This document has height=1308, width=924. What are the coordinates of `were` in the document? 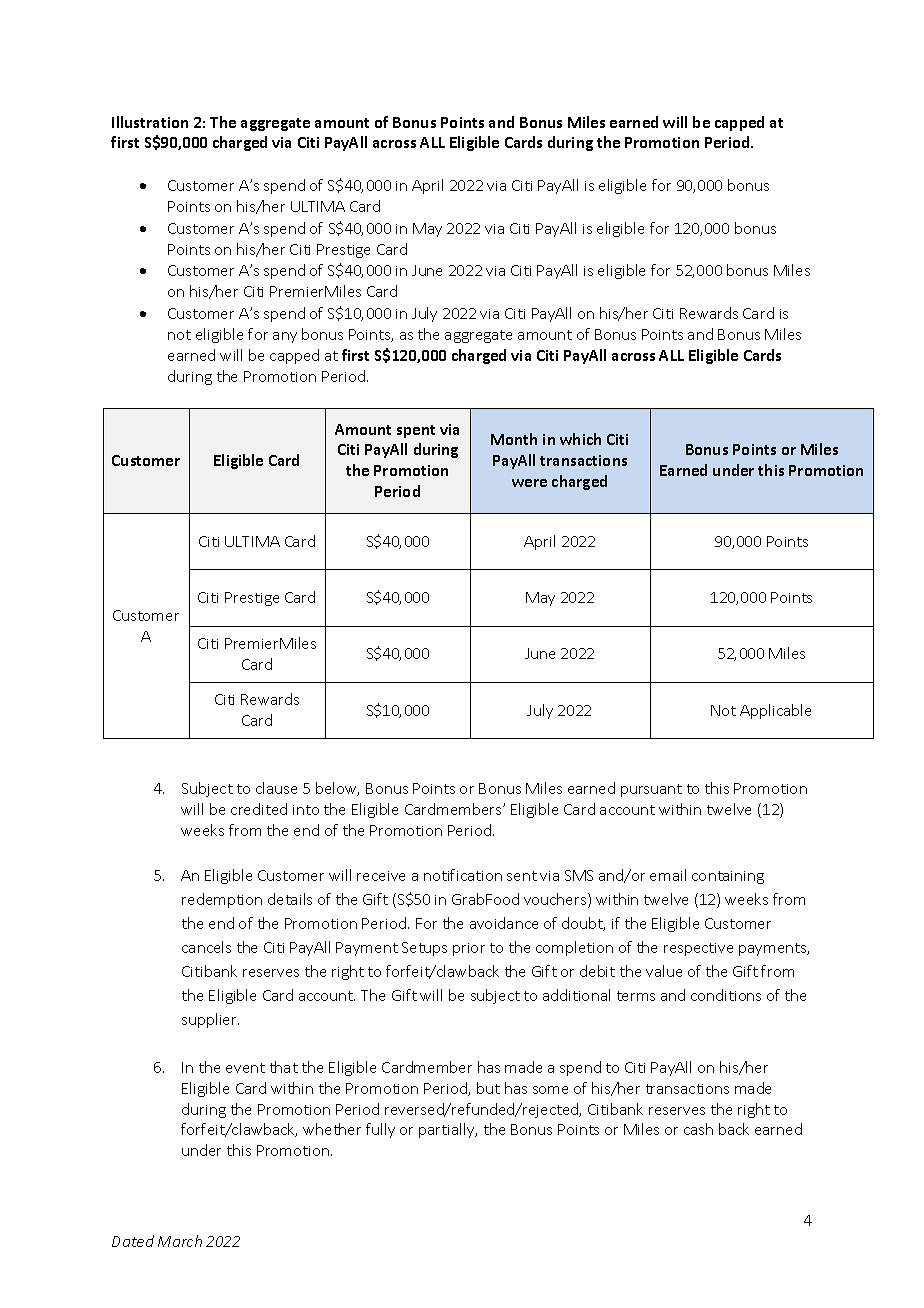 It's located at (529, 483).
